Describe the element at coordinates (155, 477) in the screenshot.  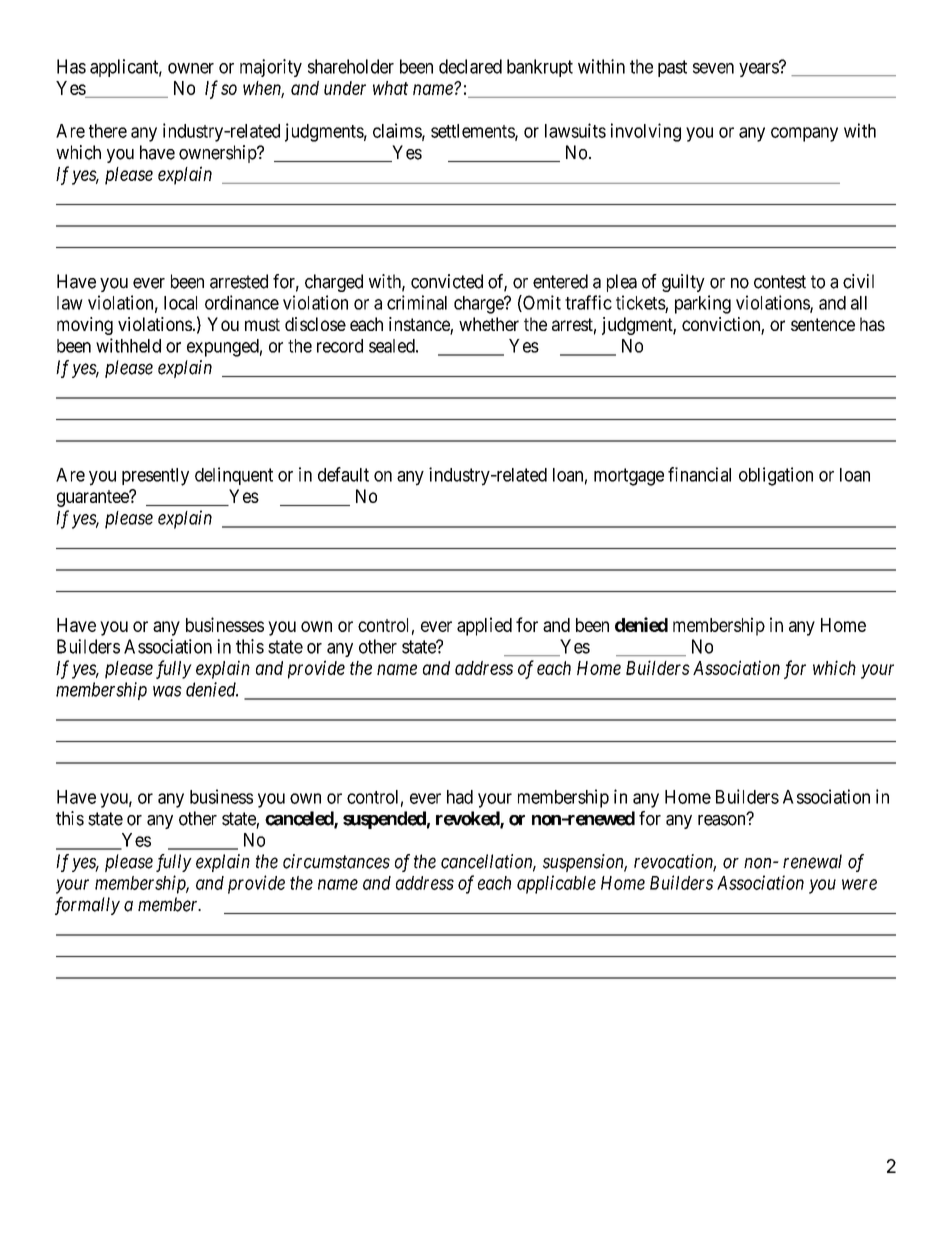
I see `presently` at that location.
